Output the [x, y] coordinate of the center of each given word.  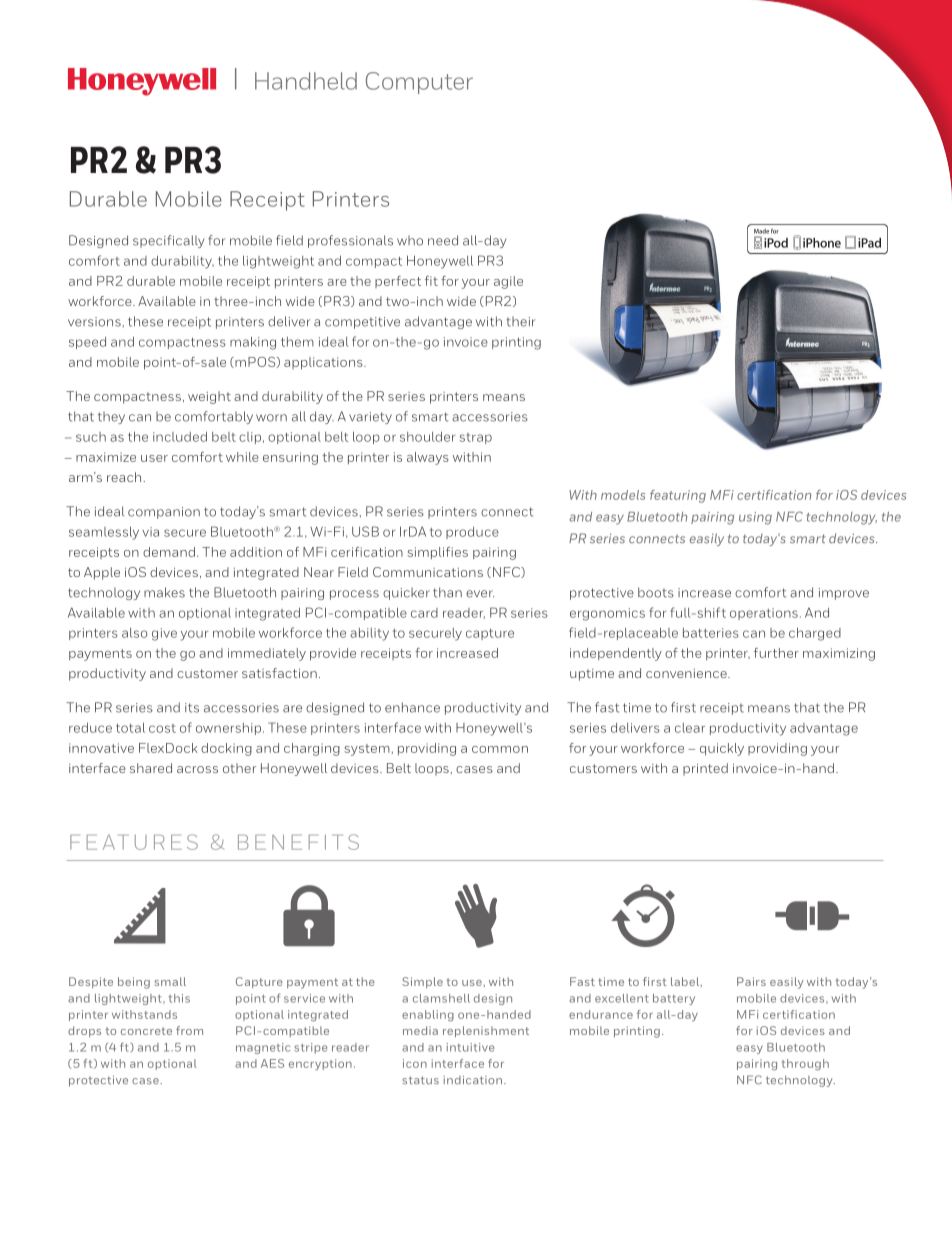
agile [508, 282]
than [447, 592]
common [500, 749]
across [197, 769]
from [189, 1030]
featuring [678, 496]
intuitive [470, 1047]
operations [764, 614]
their [520, 322]
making [253, 343]
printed [705, 769]
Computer [419, 83]
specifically [169, 241]
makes [164, 592]
